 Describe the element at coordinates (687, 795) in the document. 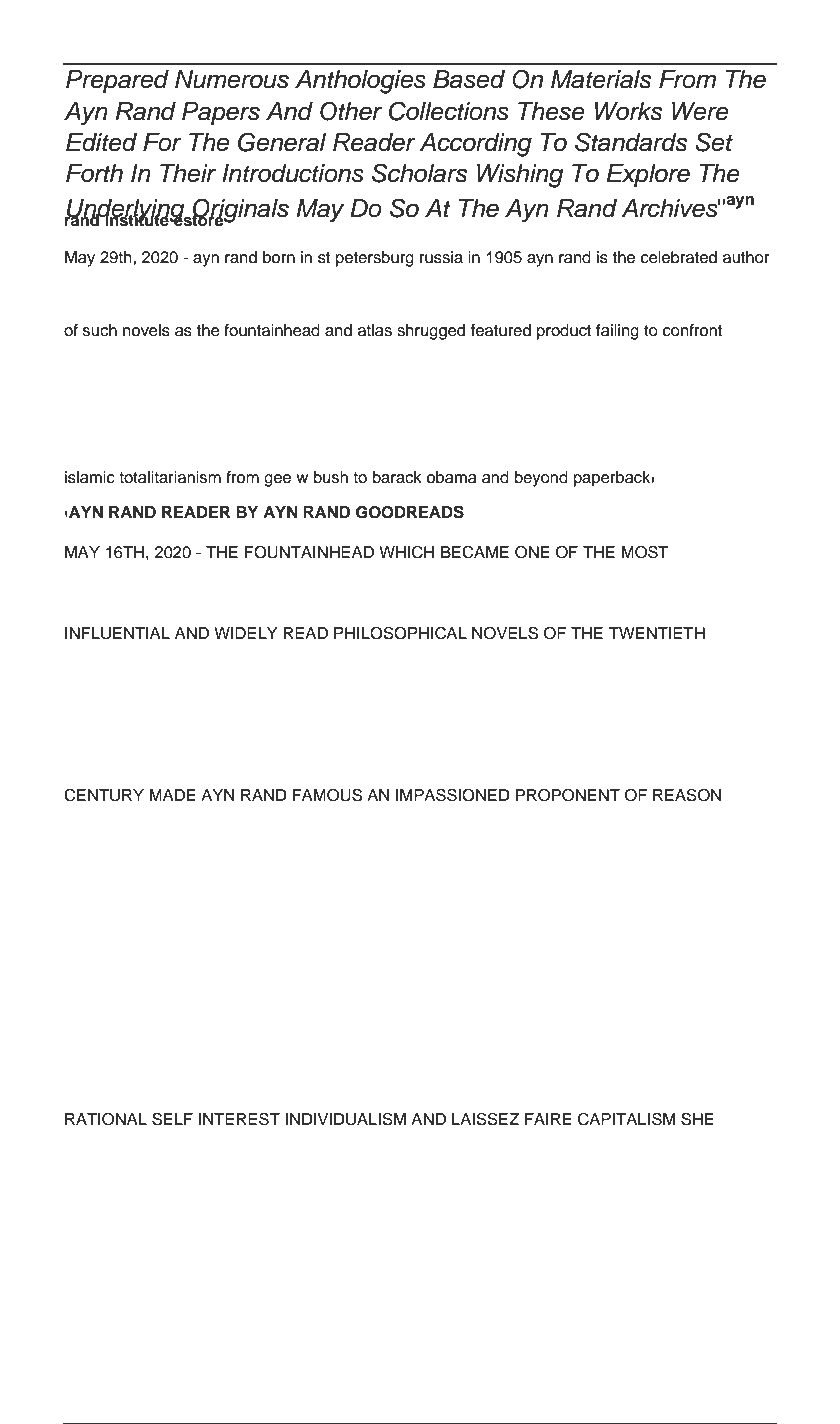

I see `REASON` at that location.
